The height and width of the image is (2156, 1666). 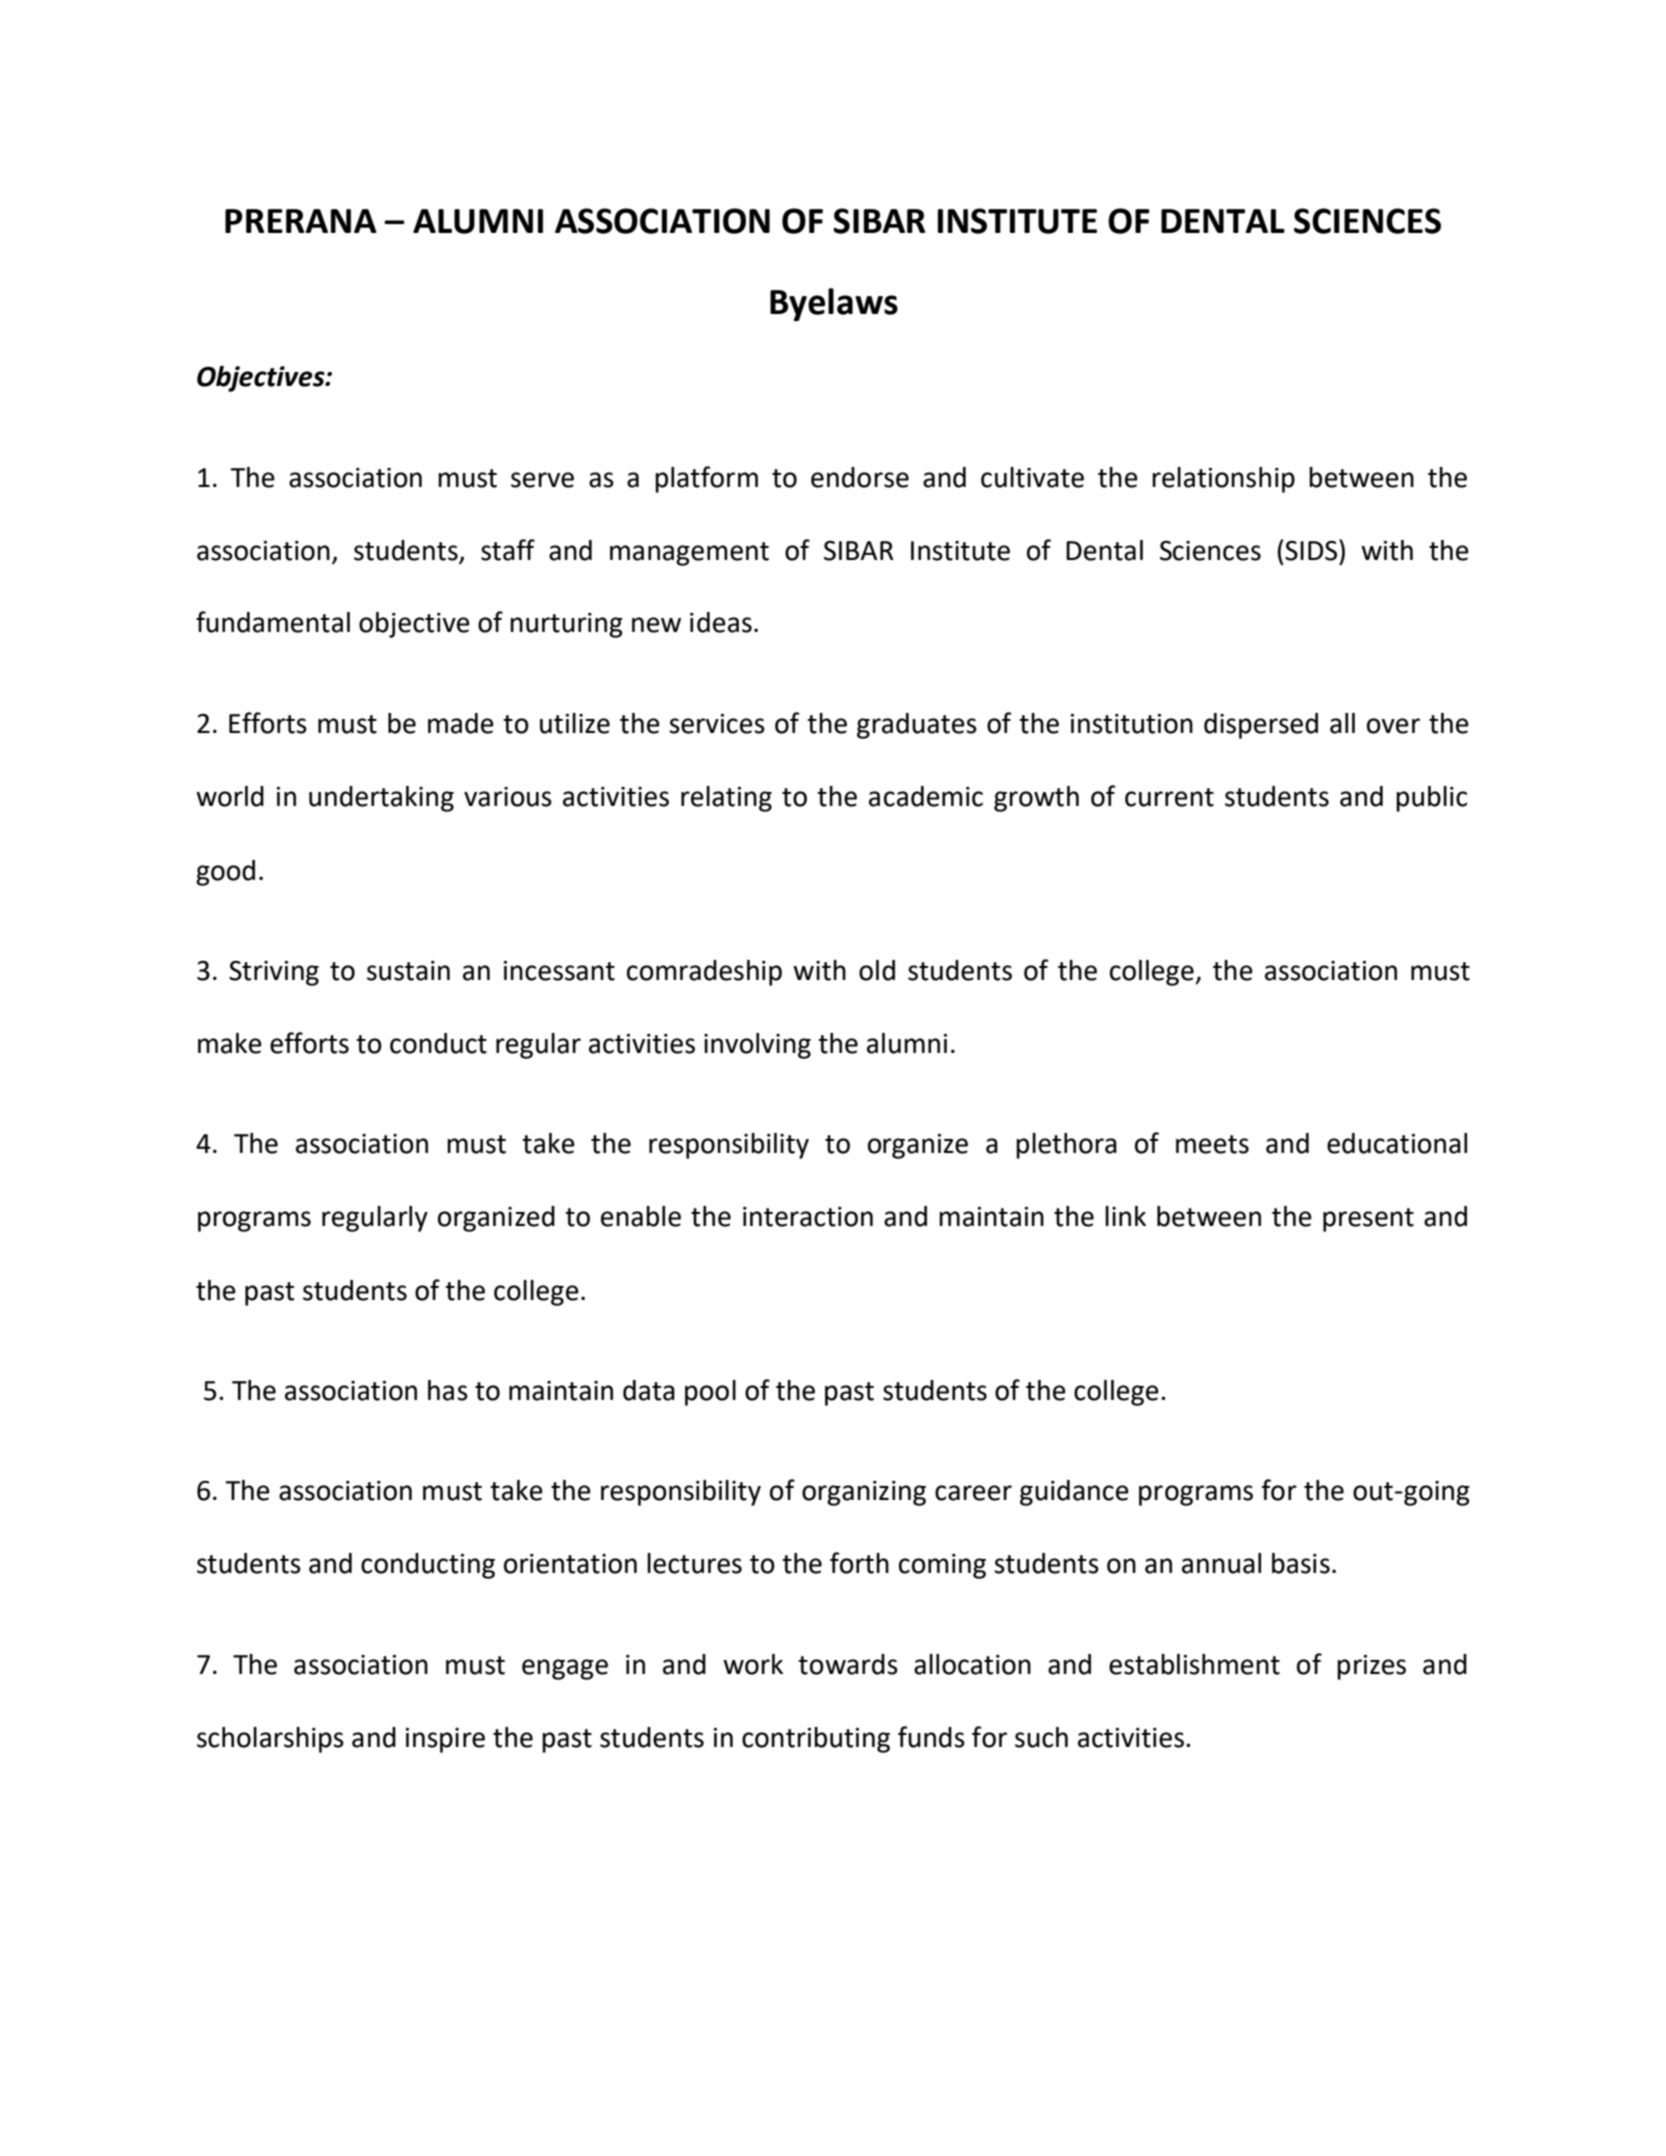 What do you see at coordinates (1368, 1220) in the image?
I see `present` at bounding box center [1368, 1220].
